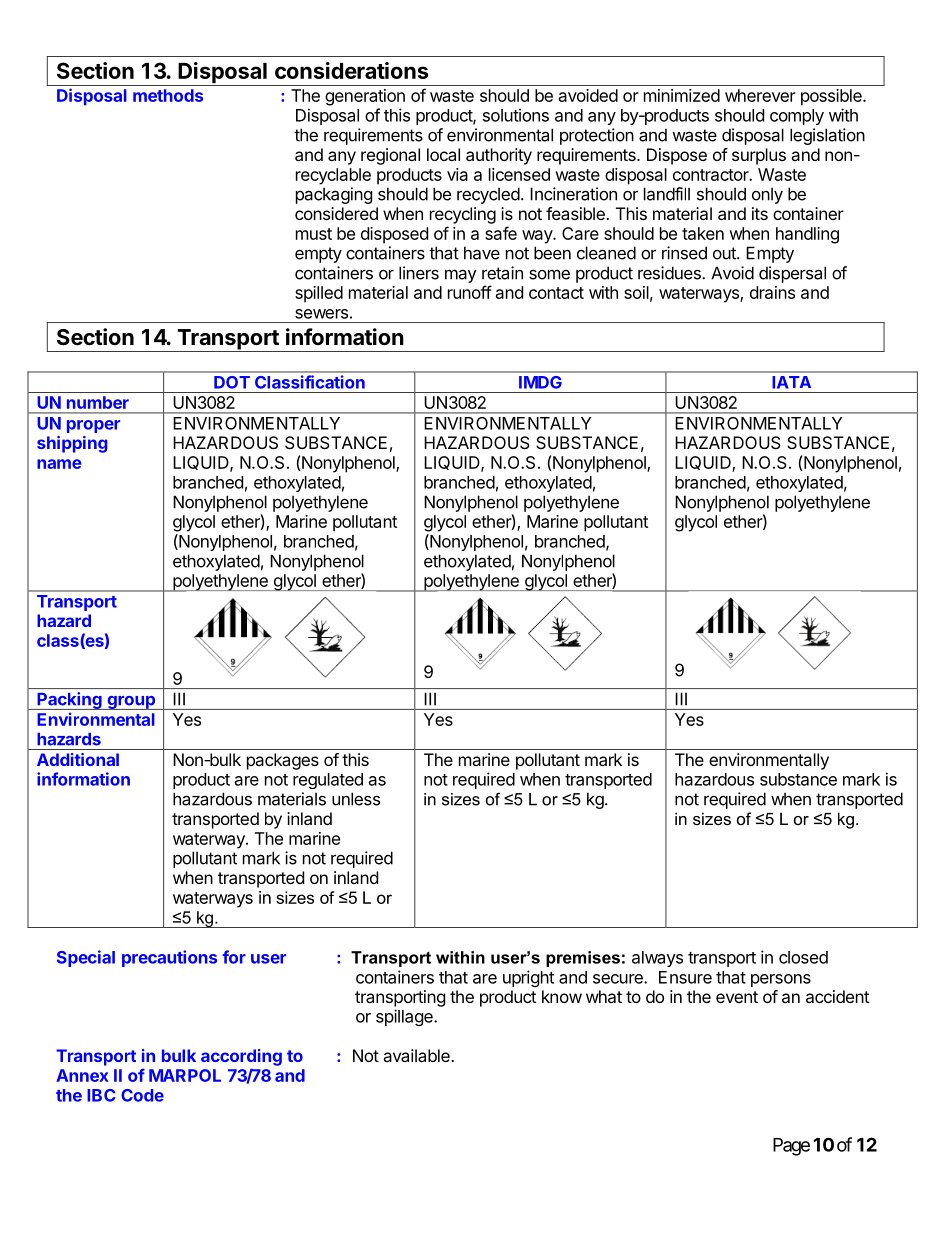  Describe the element at coordinates (131, 703) in the image. I see `group` at that location.
